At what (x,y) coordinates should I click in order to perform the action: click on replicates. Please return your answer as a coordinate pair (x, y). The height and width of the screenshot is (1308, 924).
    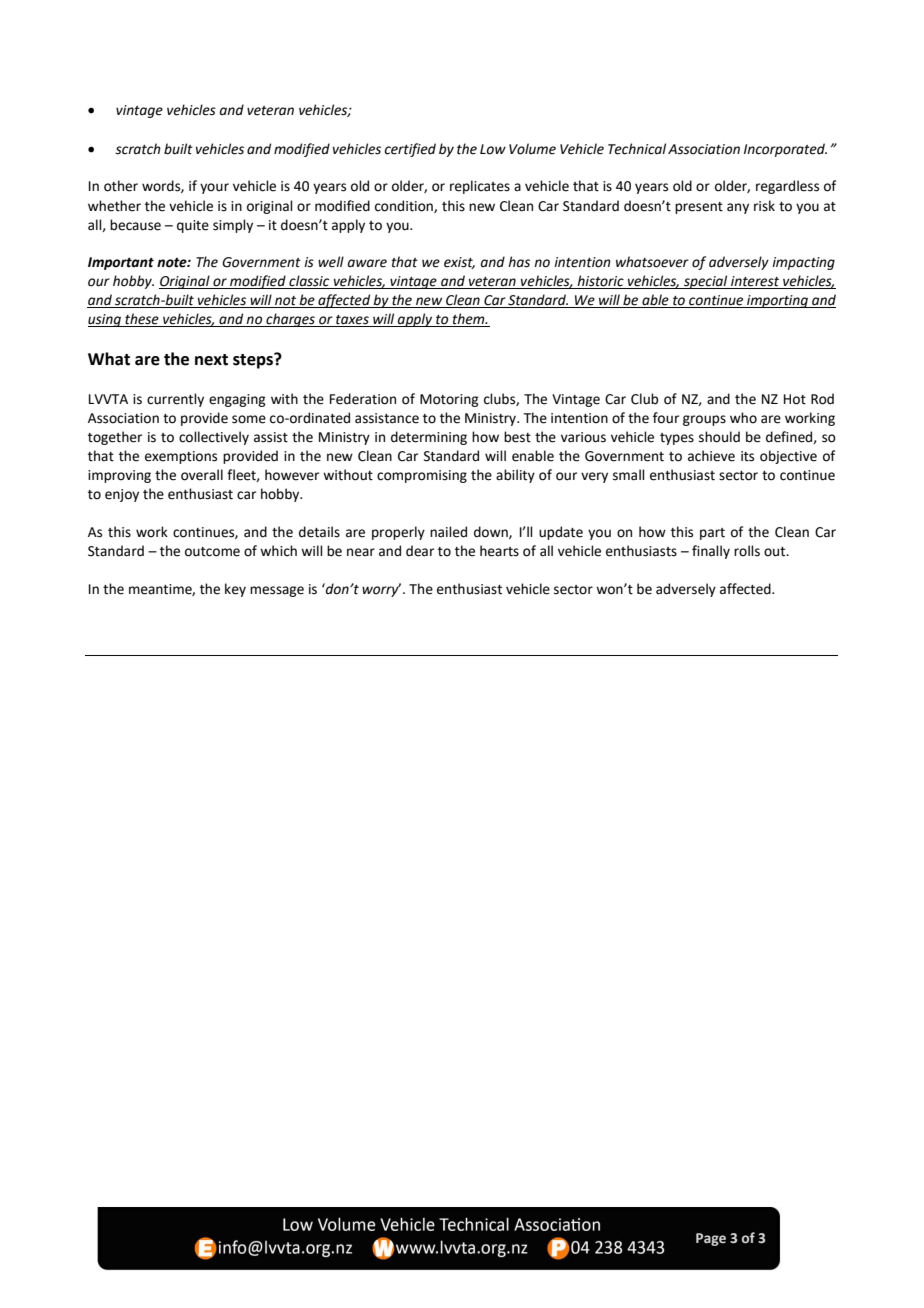
    Looking at the image, I should click on (480, 187).
